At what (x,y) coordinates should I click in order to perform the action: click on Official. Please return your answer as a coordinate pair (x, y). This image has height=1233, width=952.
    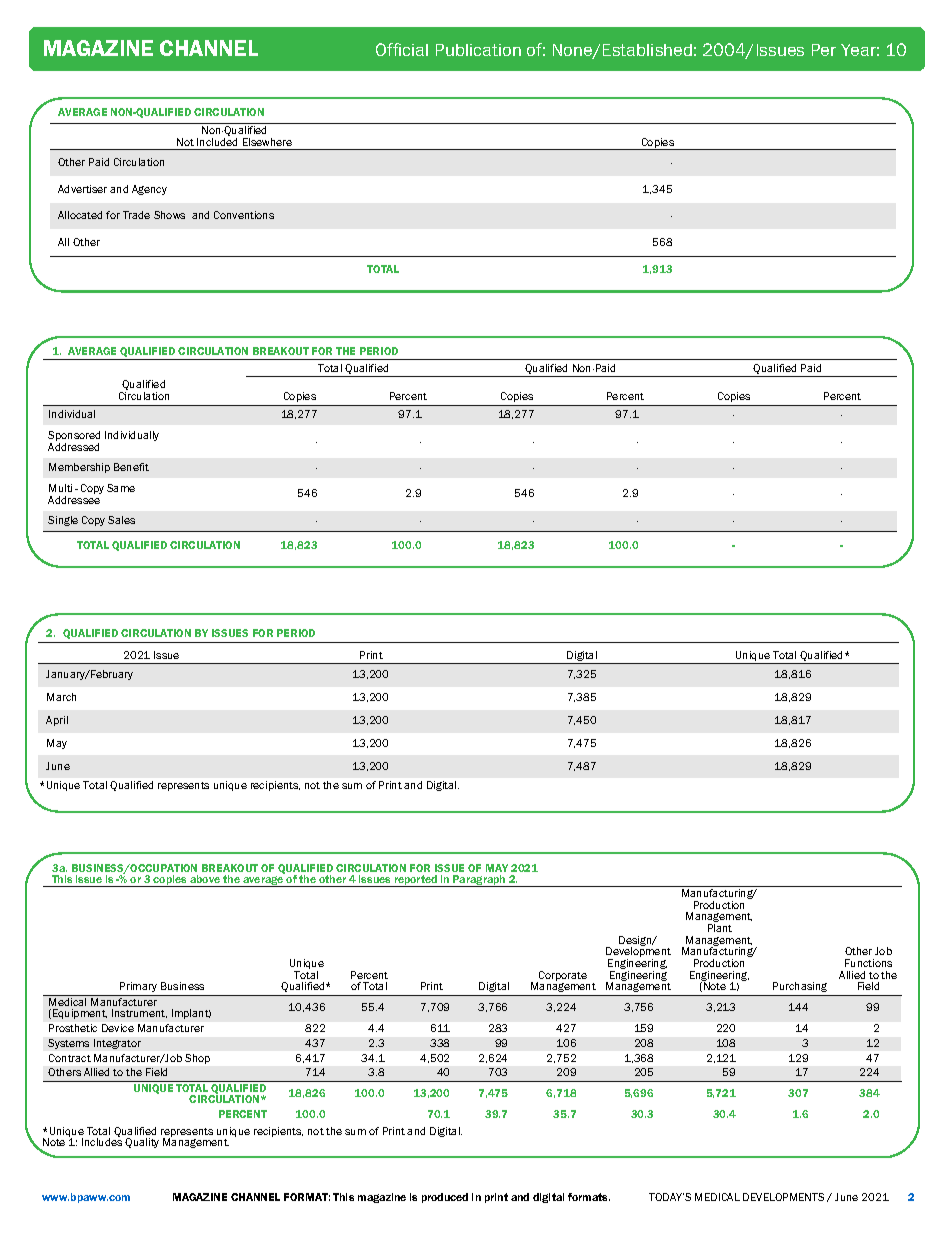
    Looking at the image, I should click on (402, 49).
